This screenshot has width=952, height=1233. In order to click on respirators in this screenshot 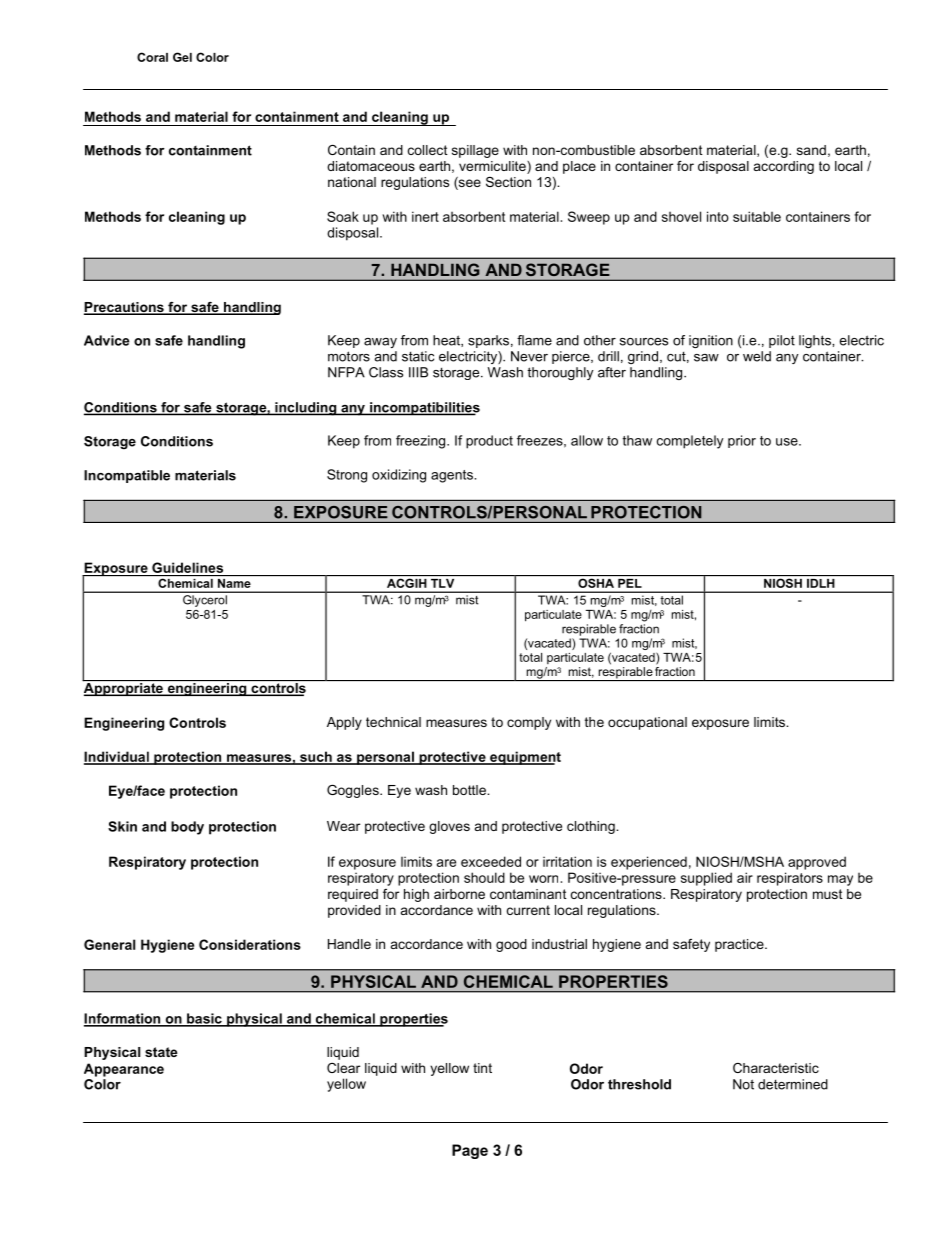, I will do `click(790, 879)`.
